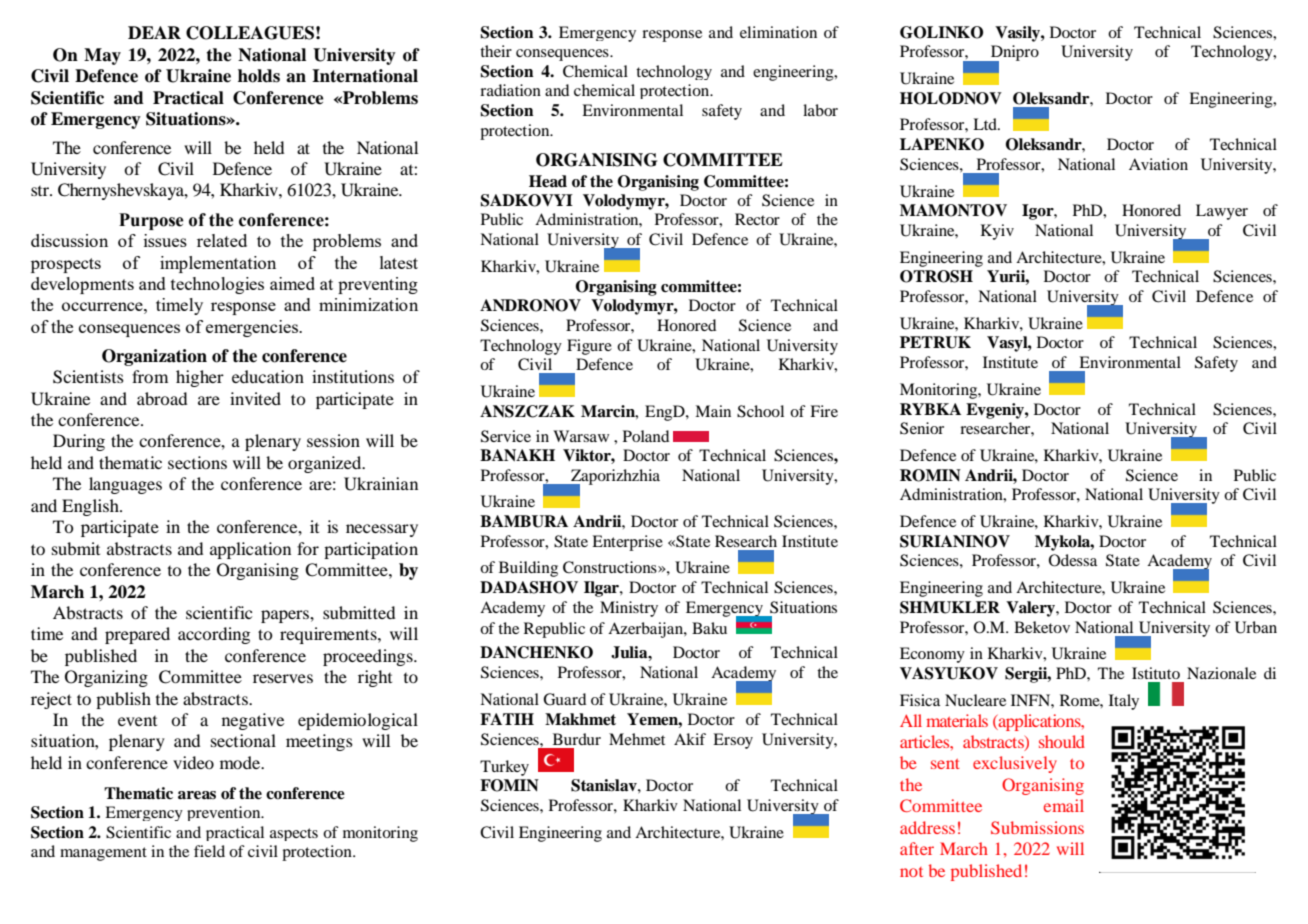 The height and width of the screenshot is (924, 1308). Describe the element at coordinates (1014, 54) in the screenshot. I see `Dnipro` at that location.
